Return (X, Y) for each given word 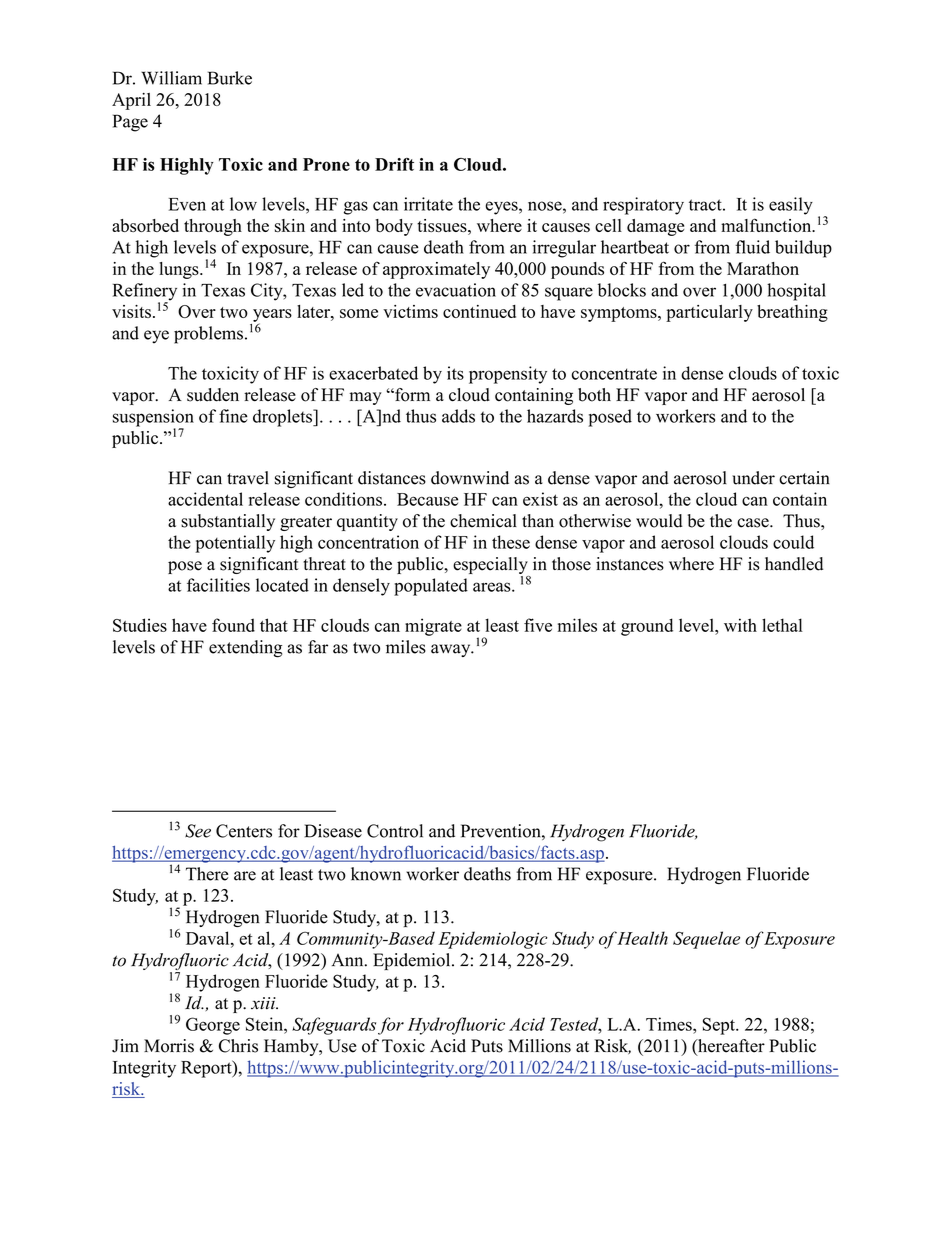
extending (245, 649)
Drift (394, 164)
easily (791, 206)
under (753, 478)
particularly (709, 313)
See (198, 831)
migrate (433, 627)
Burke (230, 78)
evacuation (456, 290)
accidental (205, 499)
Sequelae (706, 940)
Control (395, 831)
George (213, 1026)
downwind (470, 478)
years (272, 316)
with (740, 625)
